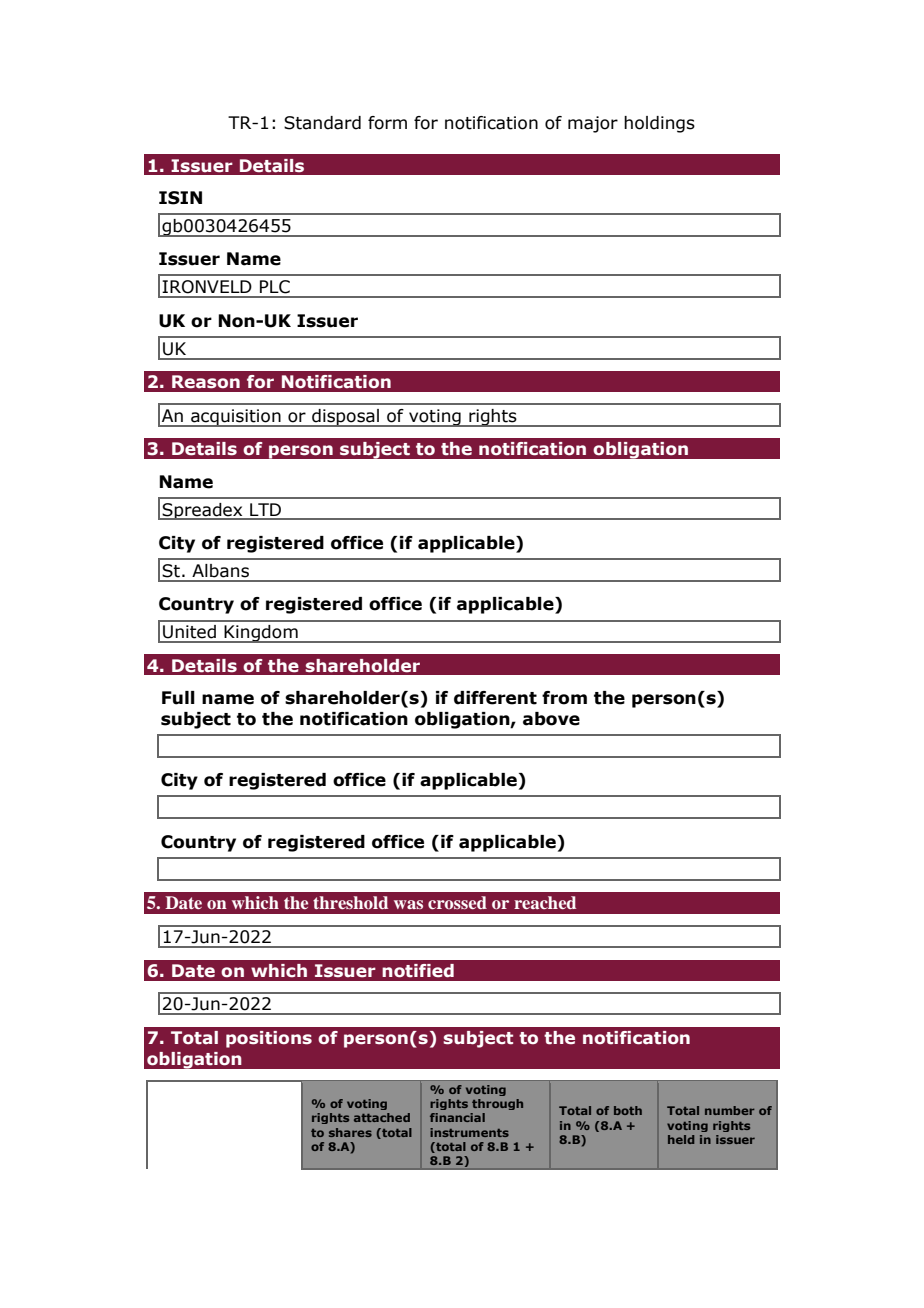 This screenshot has width=924, height=1308. I want to click on form, so click(387, 123).
